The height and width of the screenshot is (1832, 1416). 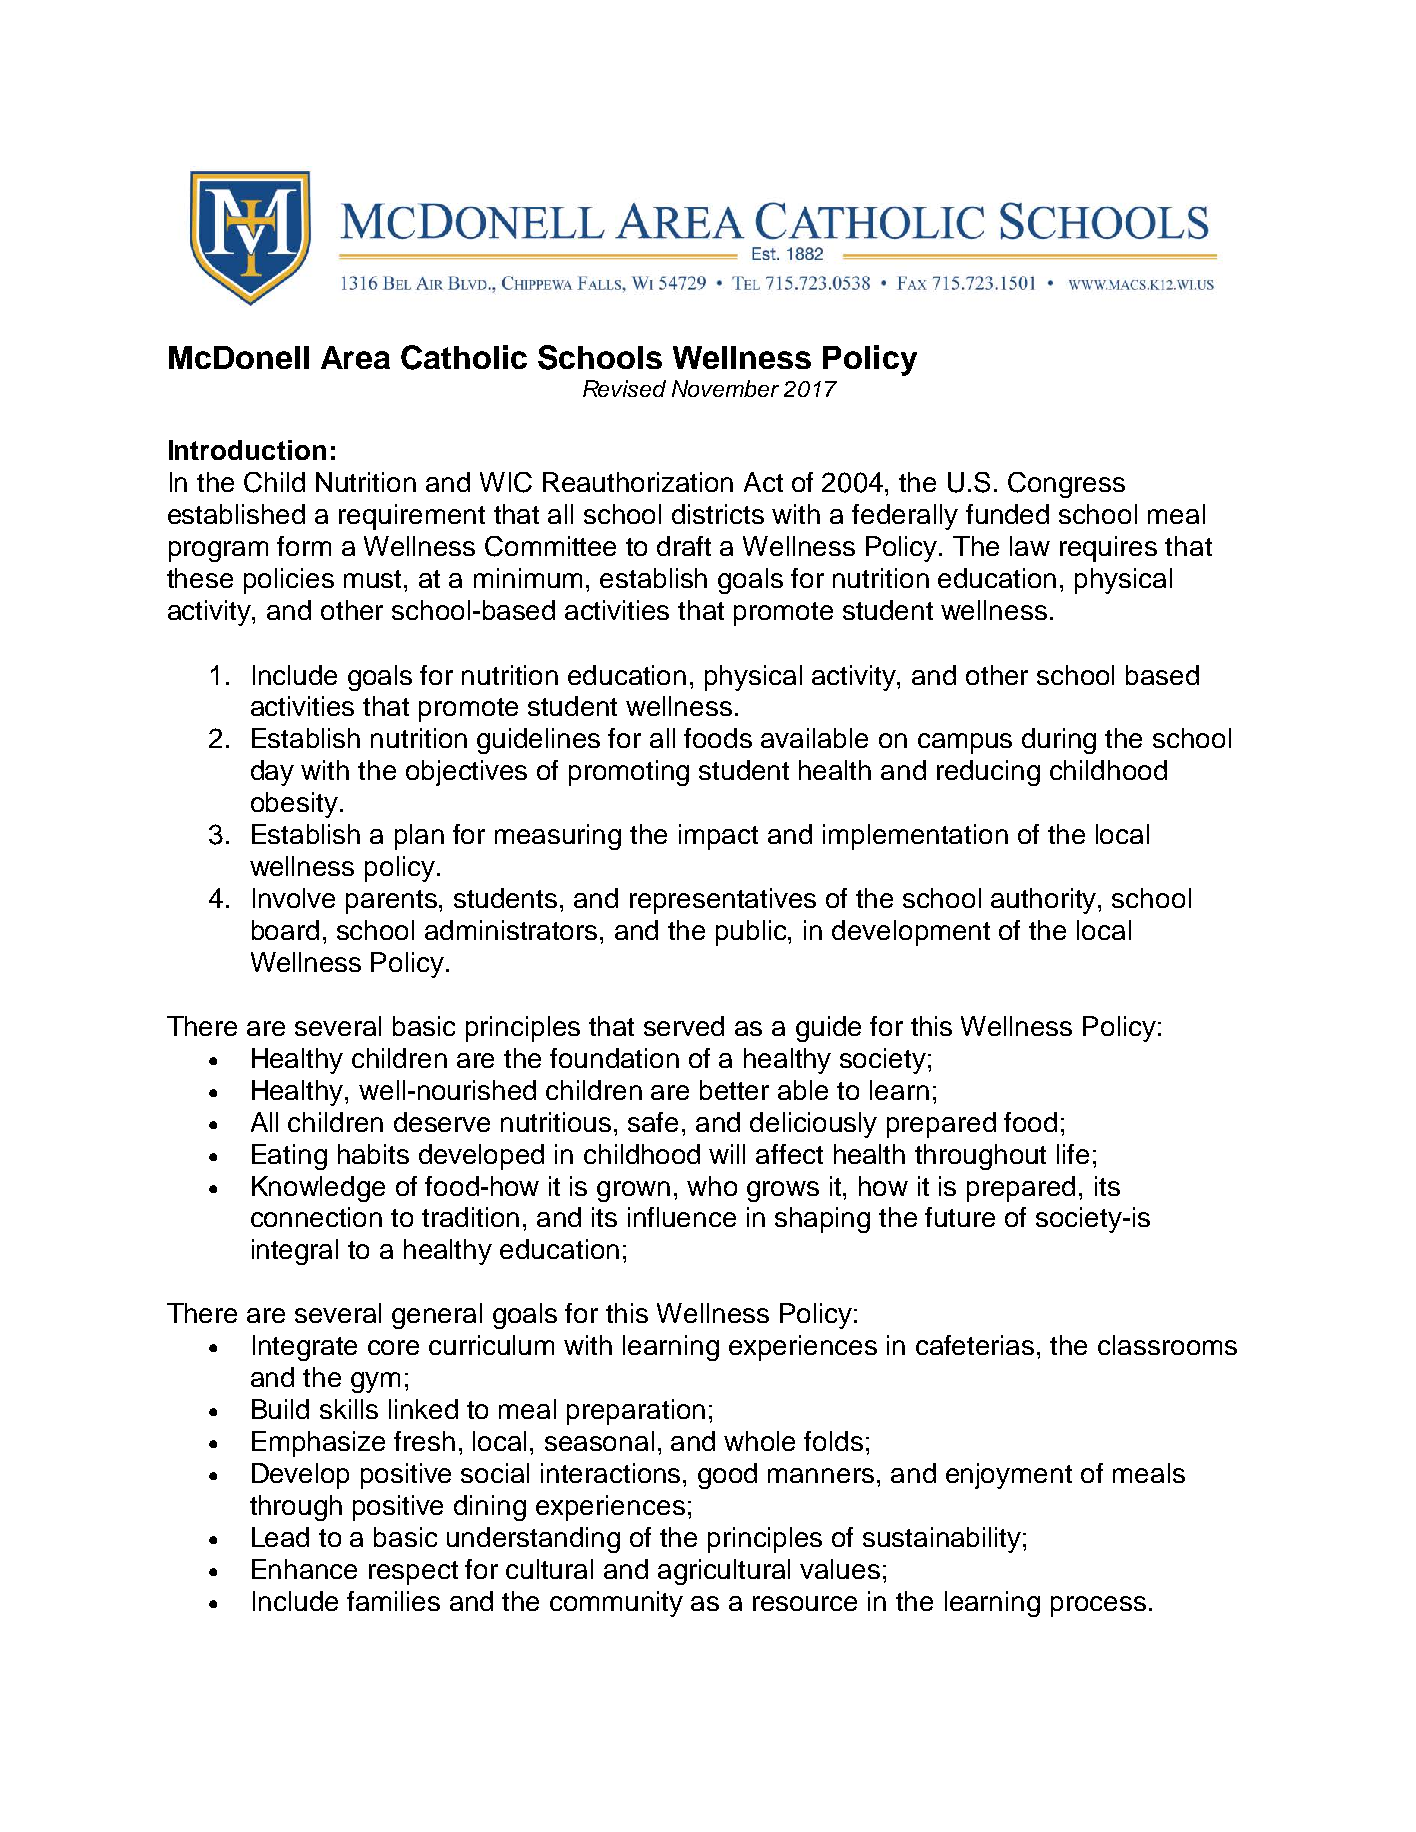 I want to click on grown, so click(x=633, y=1191).
